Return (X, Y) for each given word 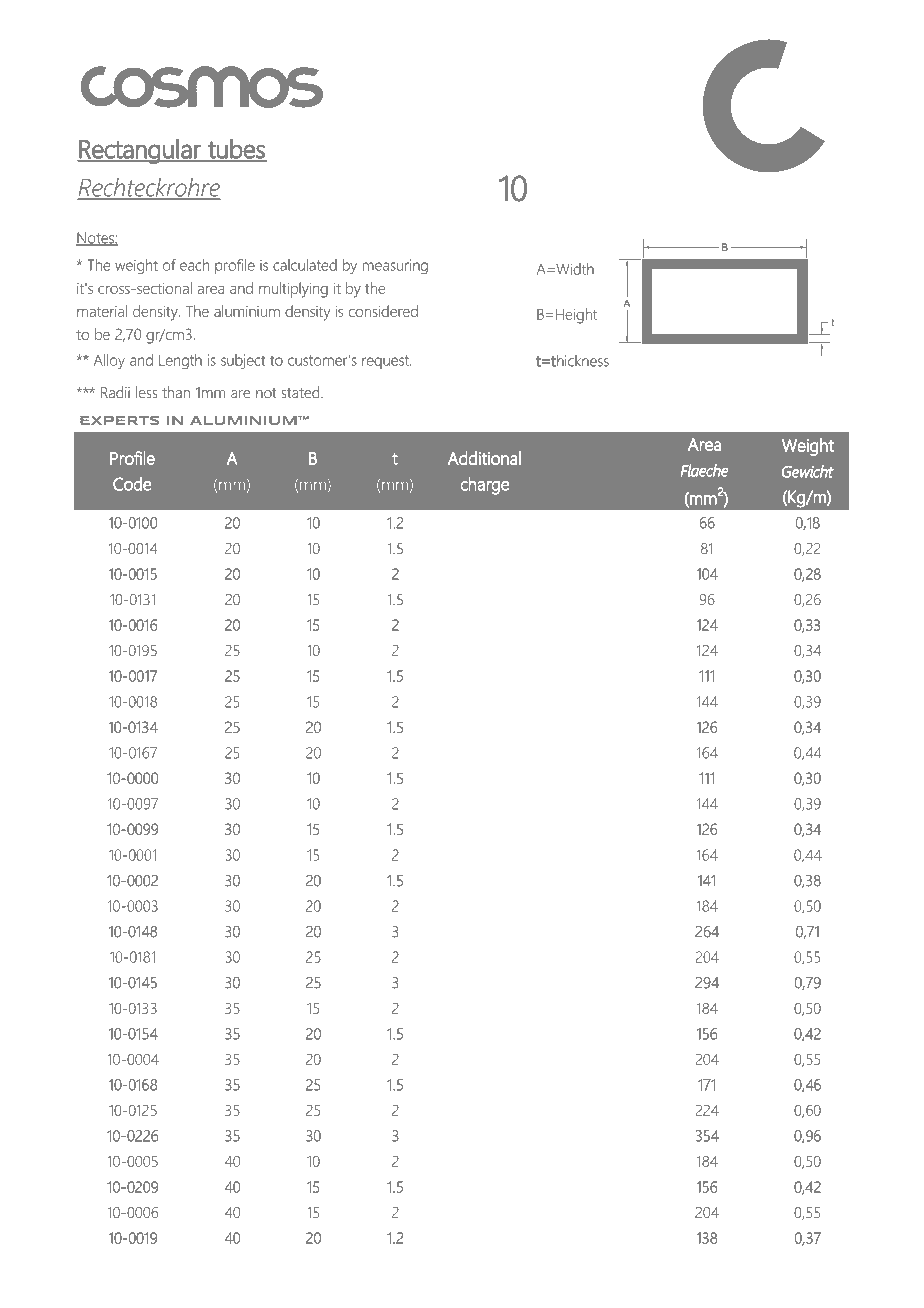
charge (484, 486)
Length (180, 361)
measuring (395, 266)
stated (302, 392)
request (386, 362)
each (194, 265)
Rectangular (140, 152)
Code (132, 484)
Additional (484, 458)
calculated (305, 265)
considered (383, 311)
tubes (236, 150)
